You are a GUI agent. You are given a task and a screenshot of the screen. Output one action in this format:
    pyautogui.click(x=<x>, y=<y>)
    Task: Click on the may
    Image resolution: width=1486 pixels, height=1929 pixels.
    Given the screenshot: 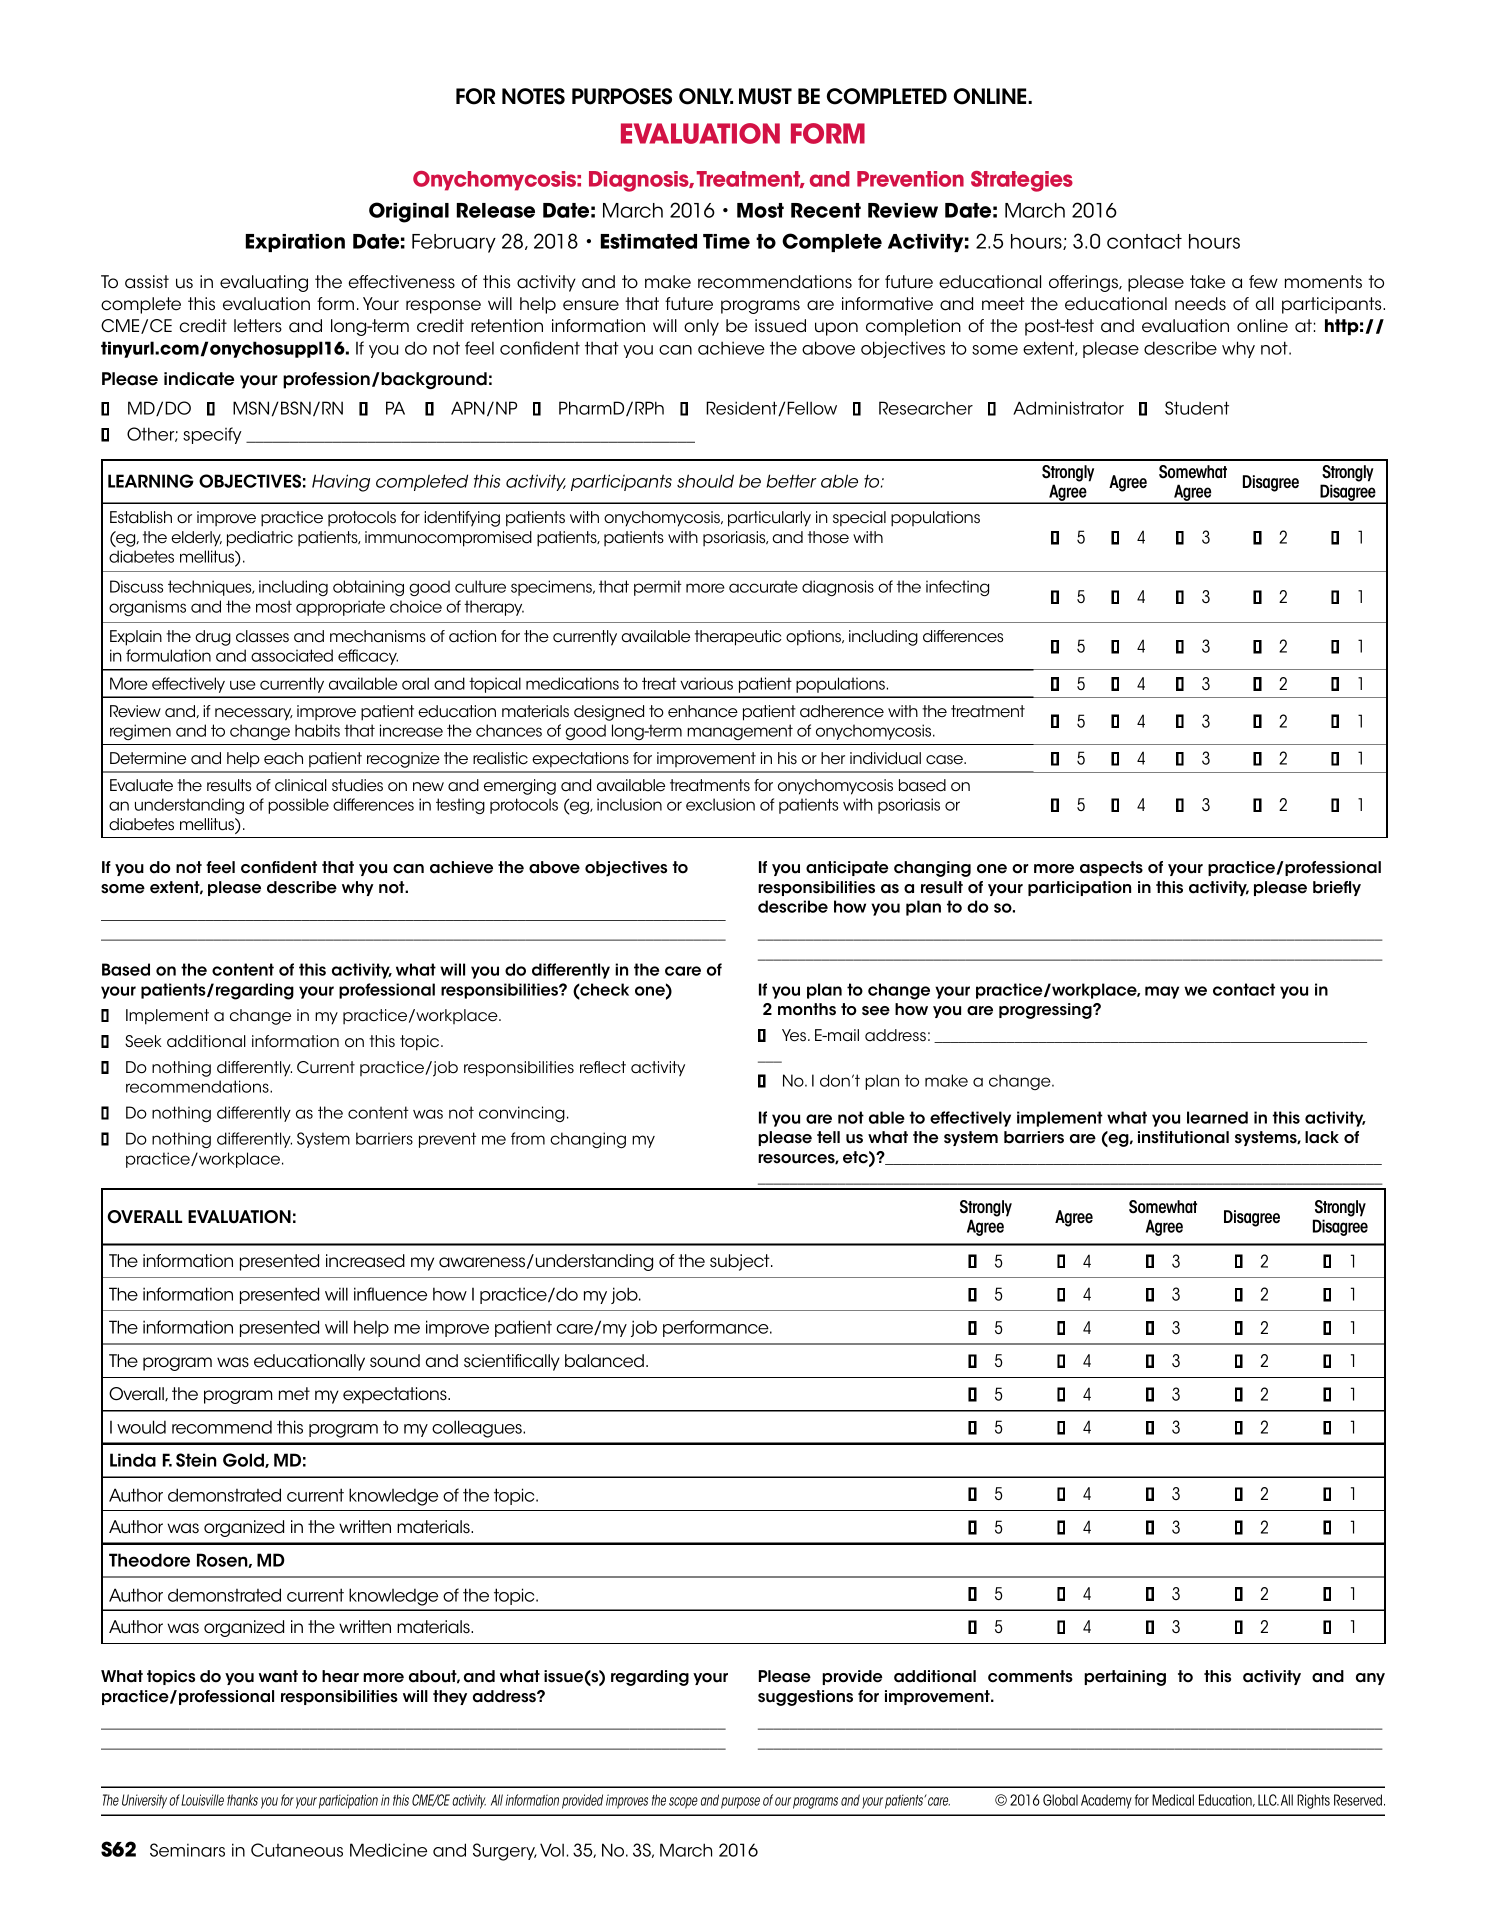 What is the action you would take?
    pyautogui.click(x=1162, y=992)
